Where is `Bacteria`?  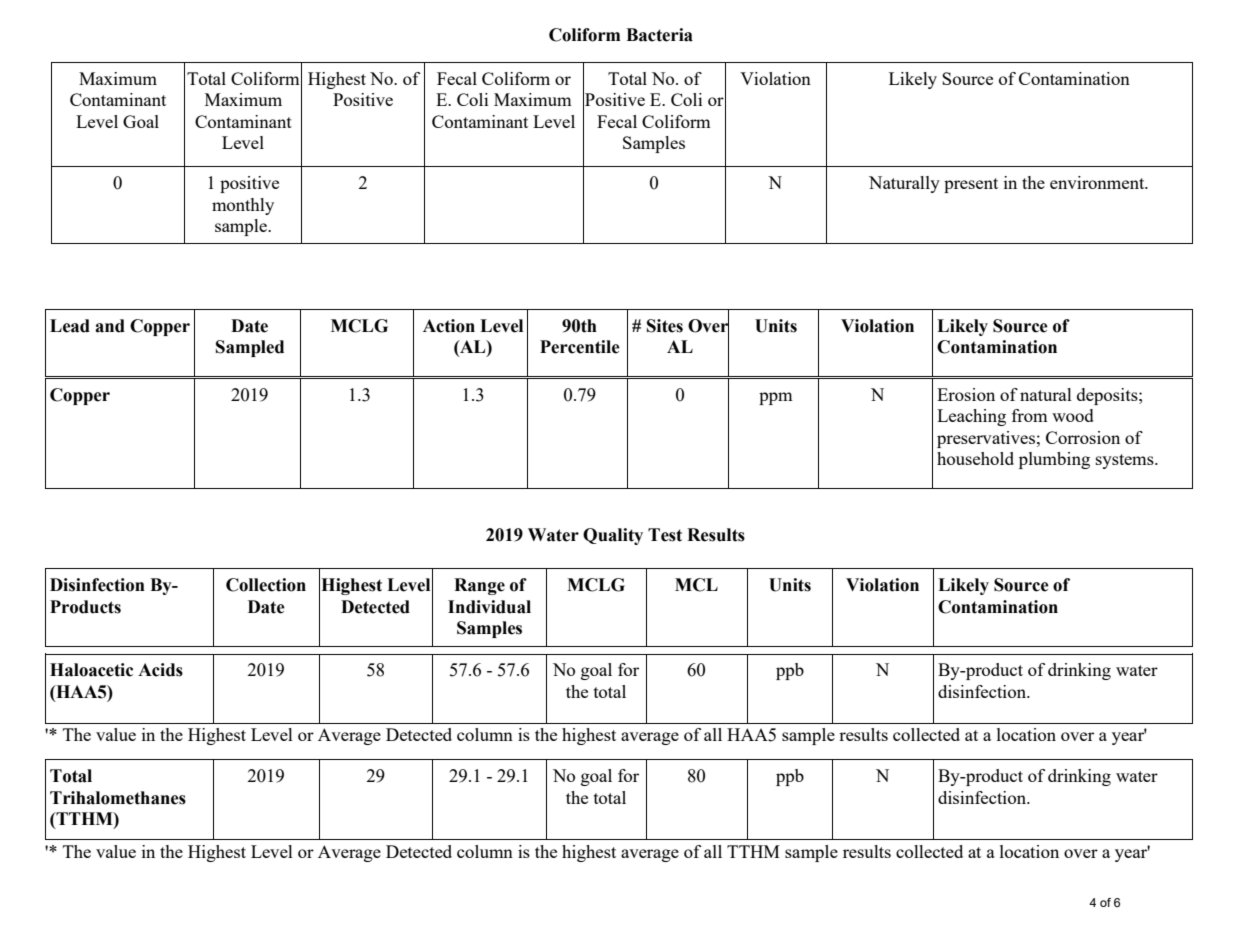
Bacteria is located at coordinates (659, 35).
